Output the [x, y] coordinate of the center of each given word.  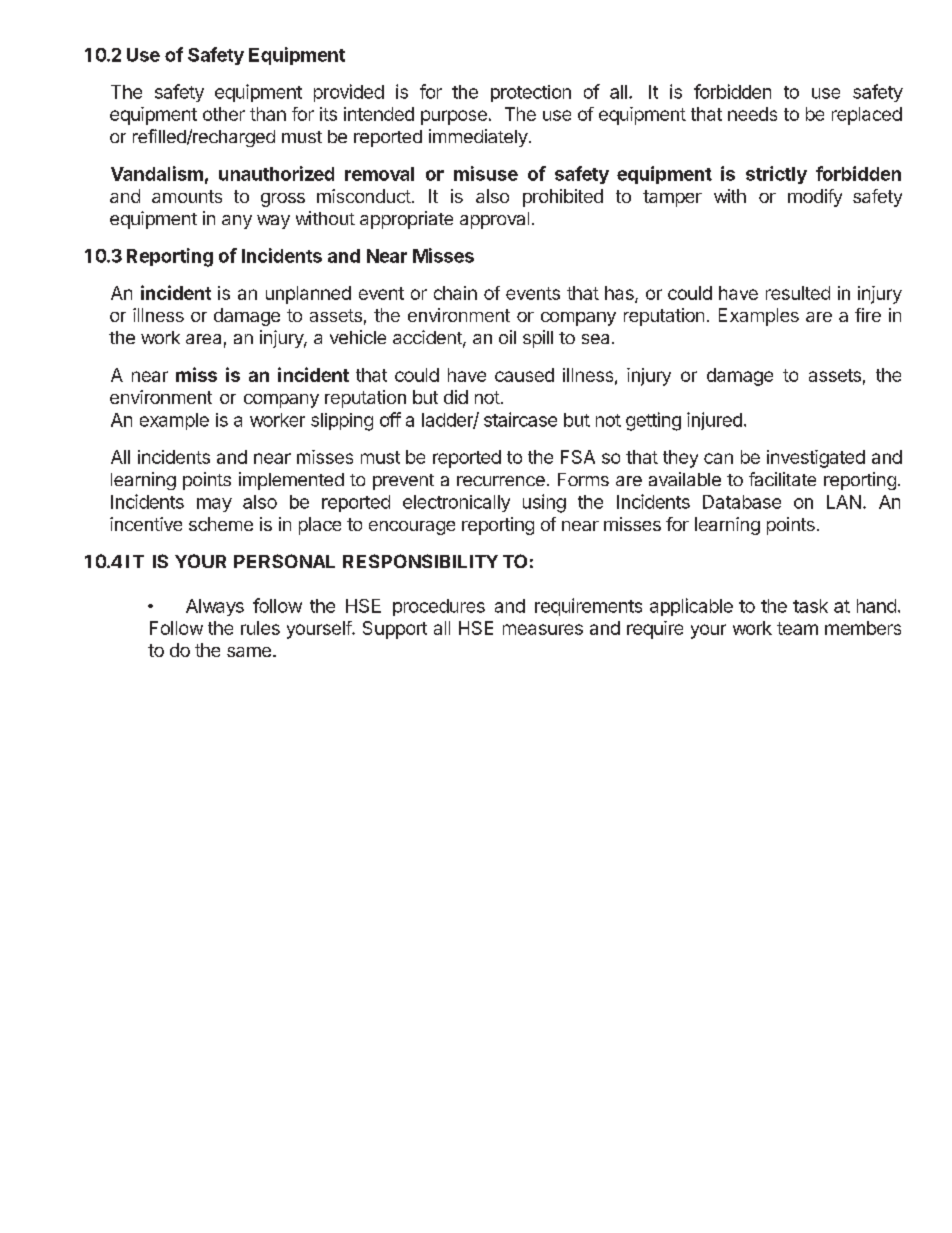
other [224, 114]
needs [752, 114]
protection [531, 93]
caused [524, 375]
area [203, 339]
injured [714, 421]
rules [260, 628]
